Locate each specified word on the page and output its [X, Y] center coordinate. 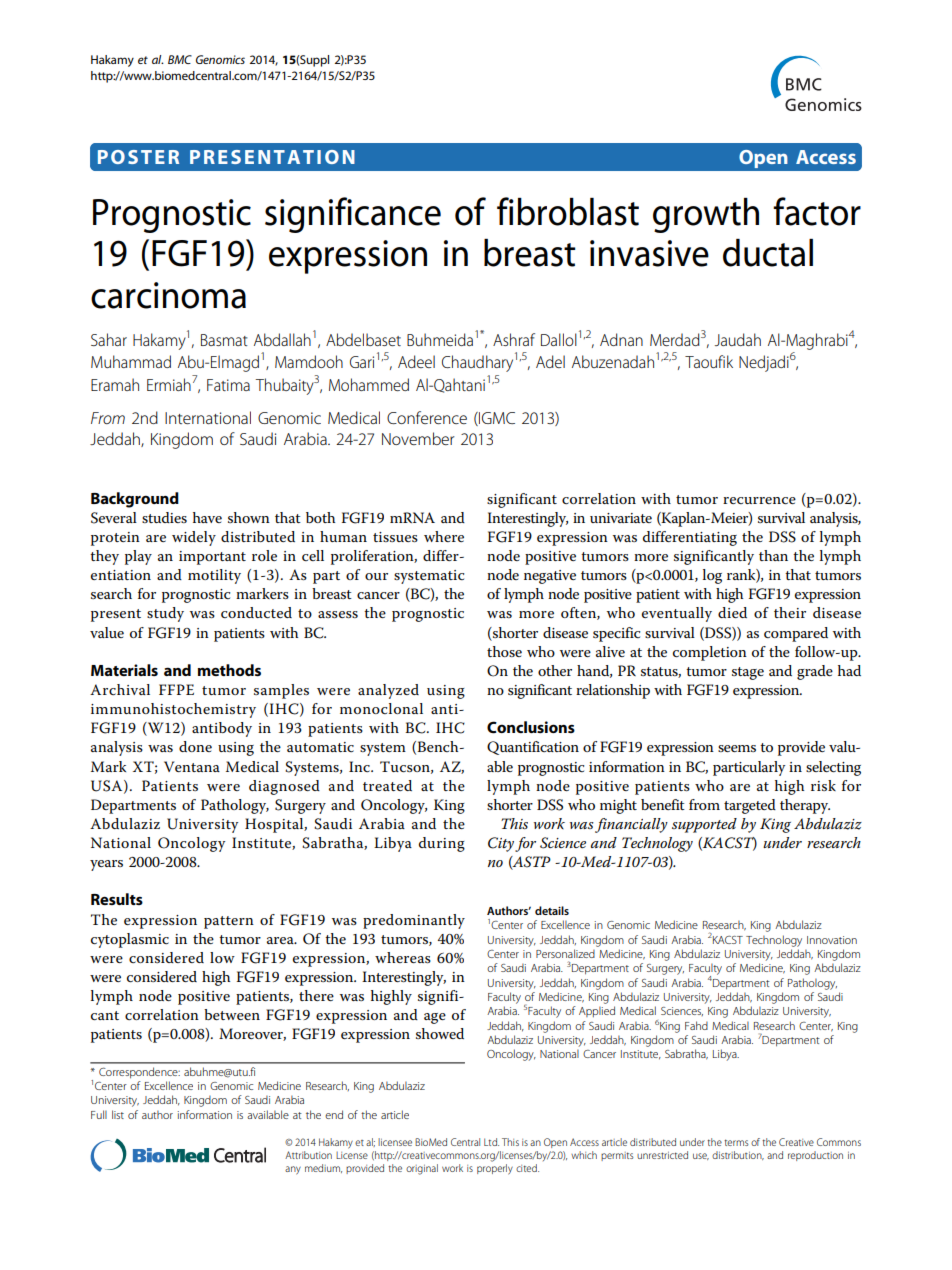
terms [736, 1142]
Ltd [491, 1142]
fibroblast [568, 211]
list [118, 1114]
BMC [180, 59]
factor [817, 211]
